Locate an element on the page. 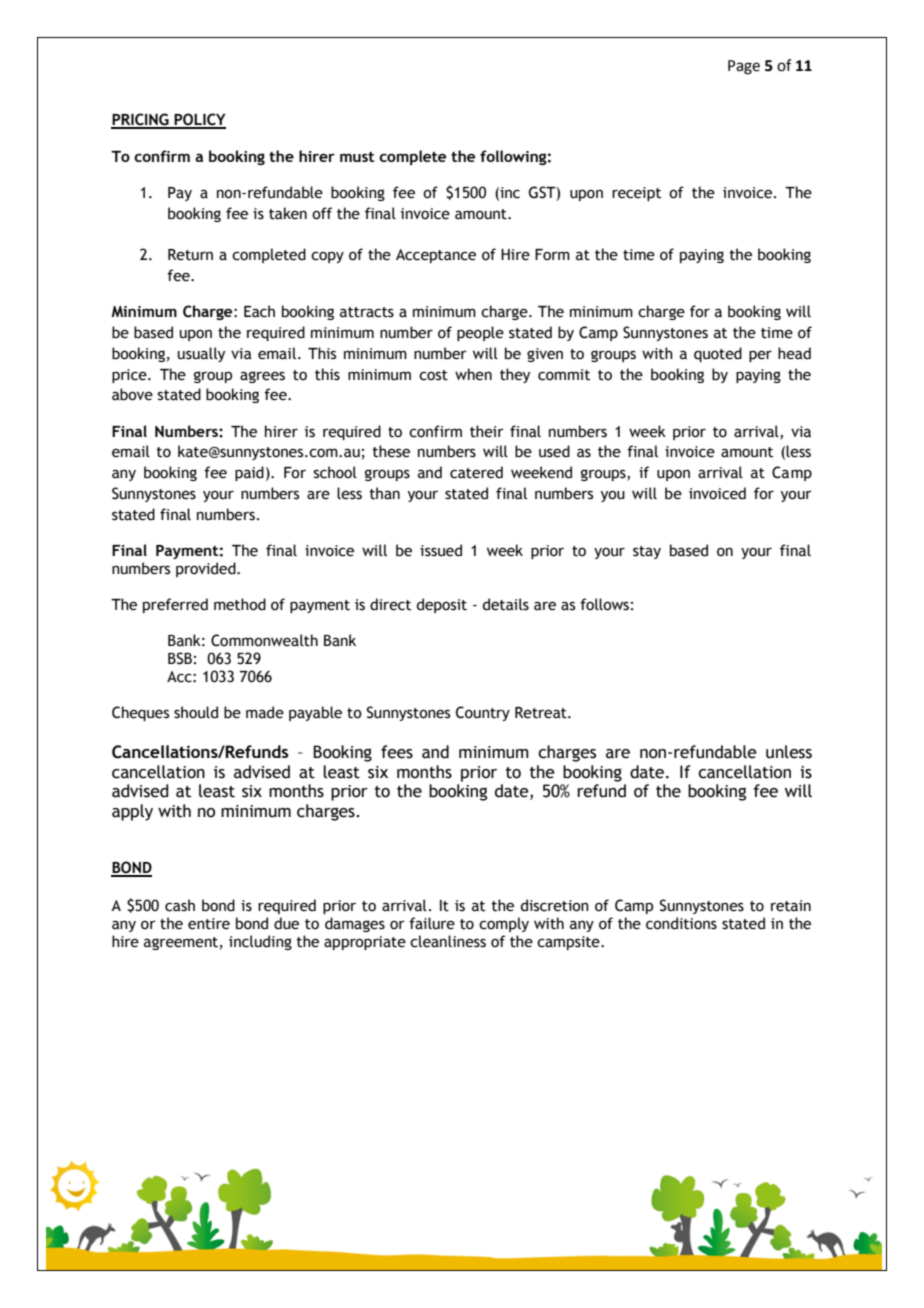  BSB is located at coordinates (180, 658).
